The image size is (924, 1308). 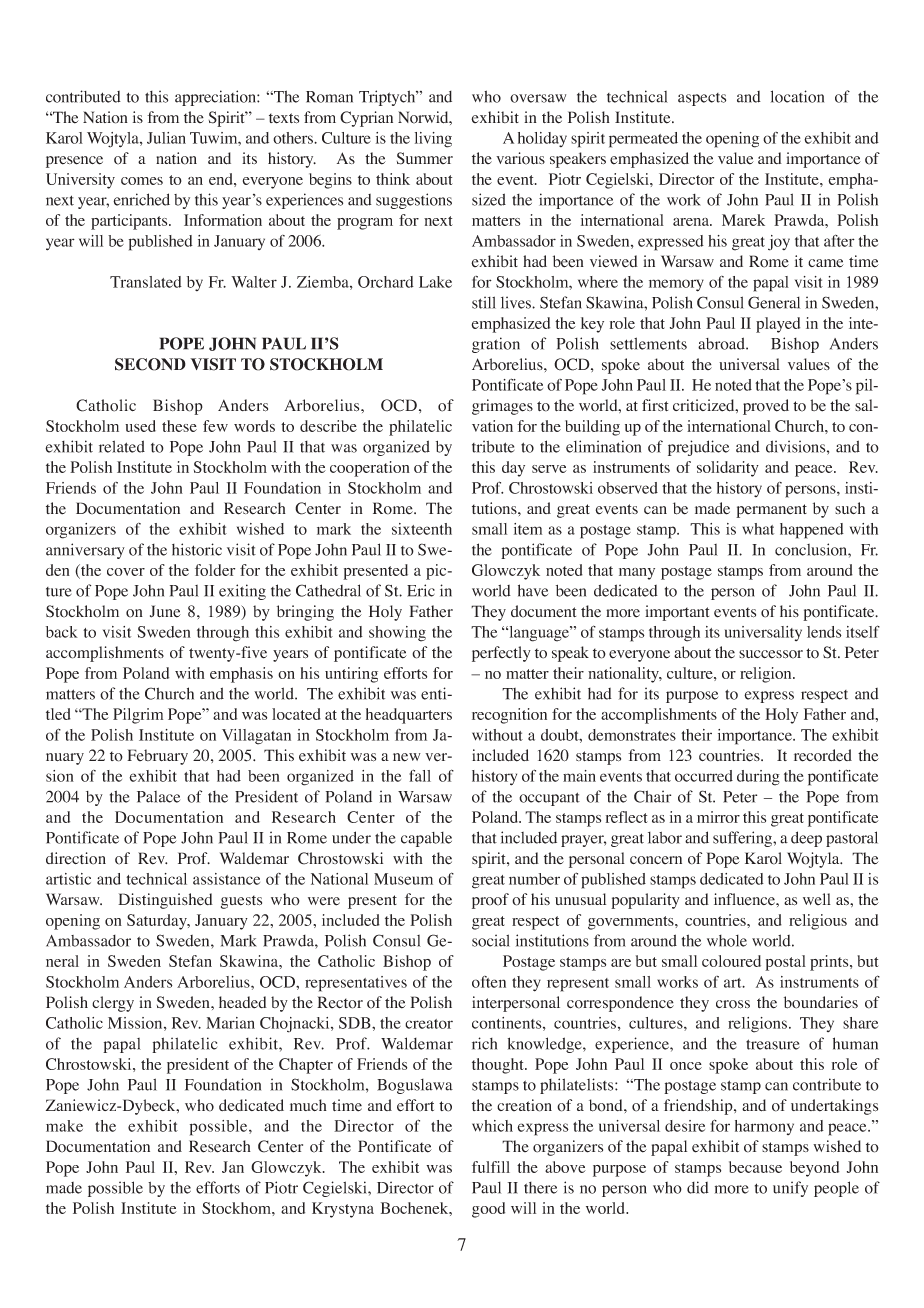 I want to click on Julian, so click(x=166, y=138).
